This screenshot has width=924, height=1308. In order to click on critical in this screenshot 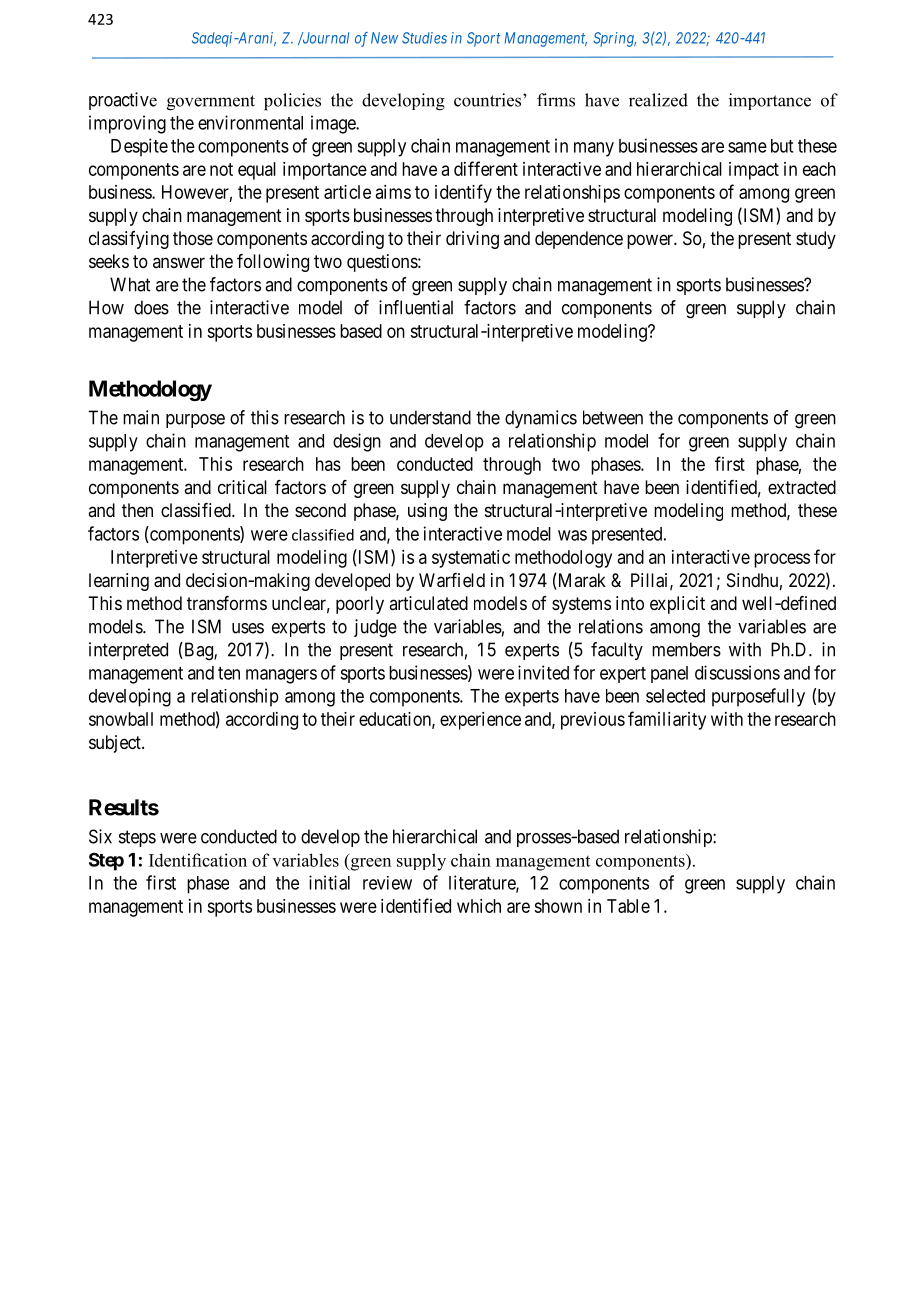, I will do `click(242, 487)`.
